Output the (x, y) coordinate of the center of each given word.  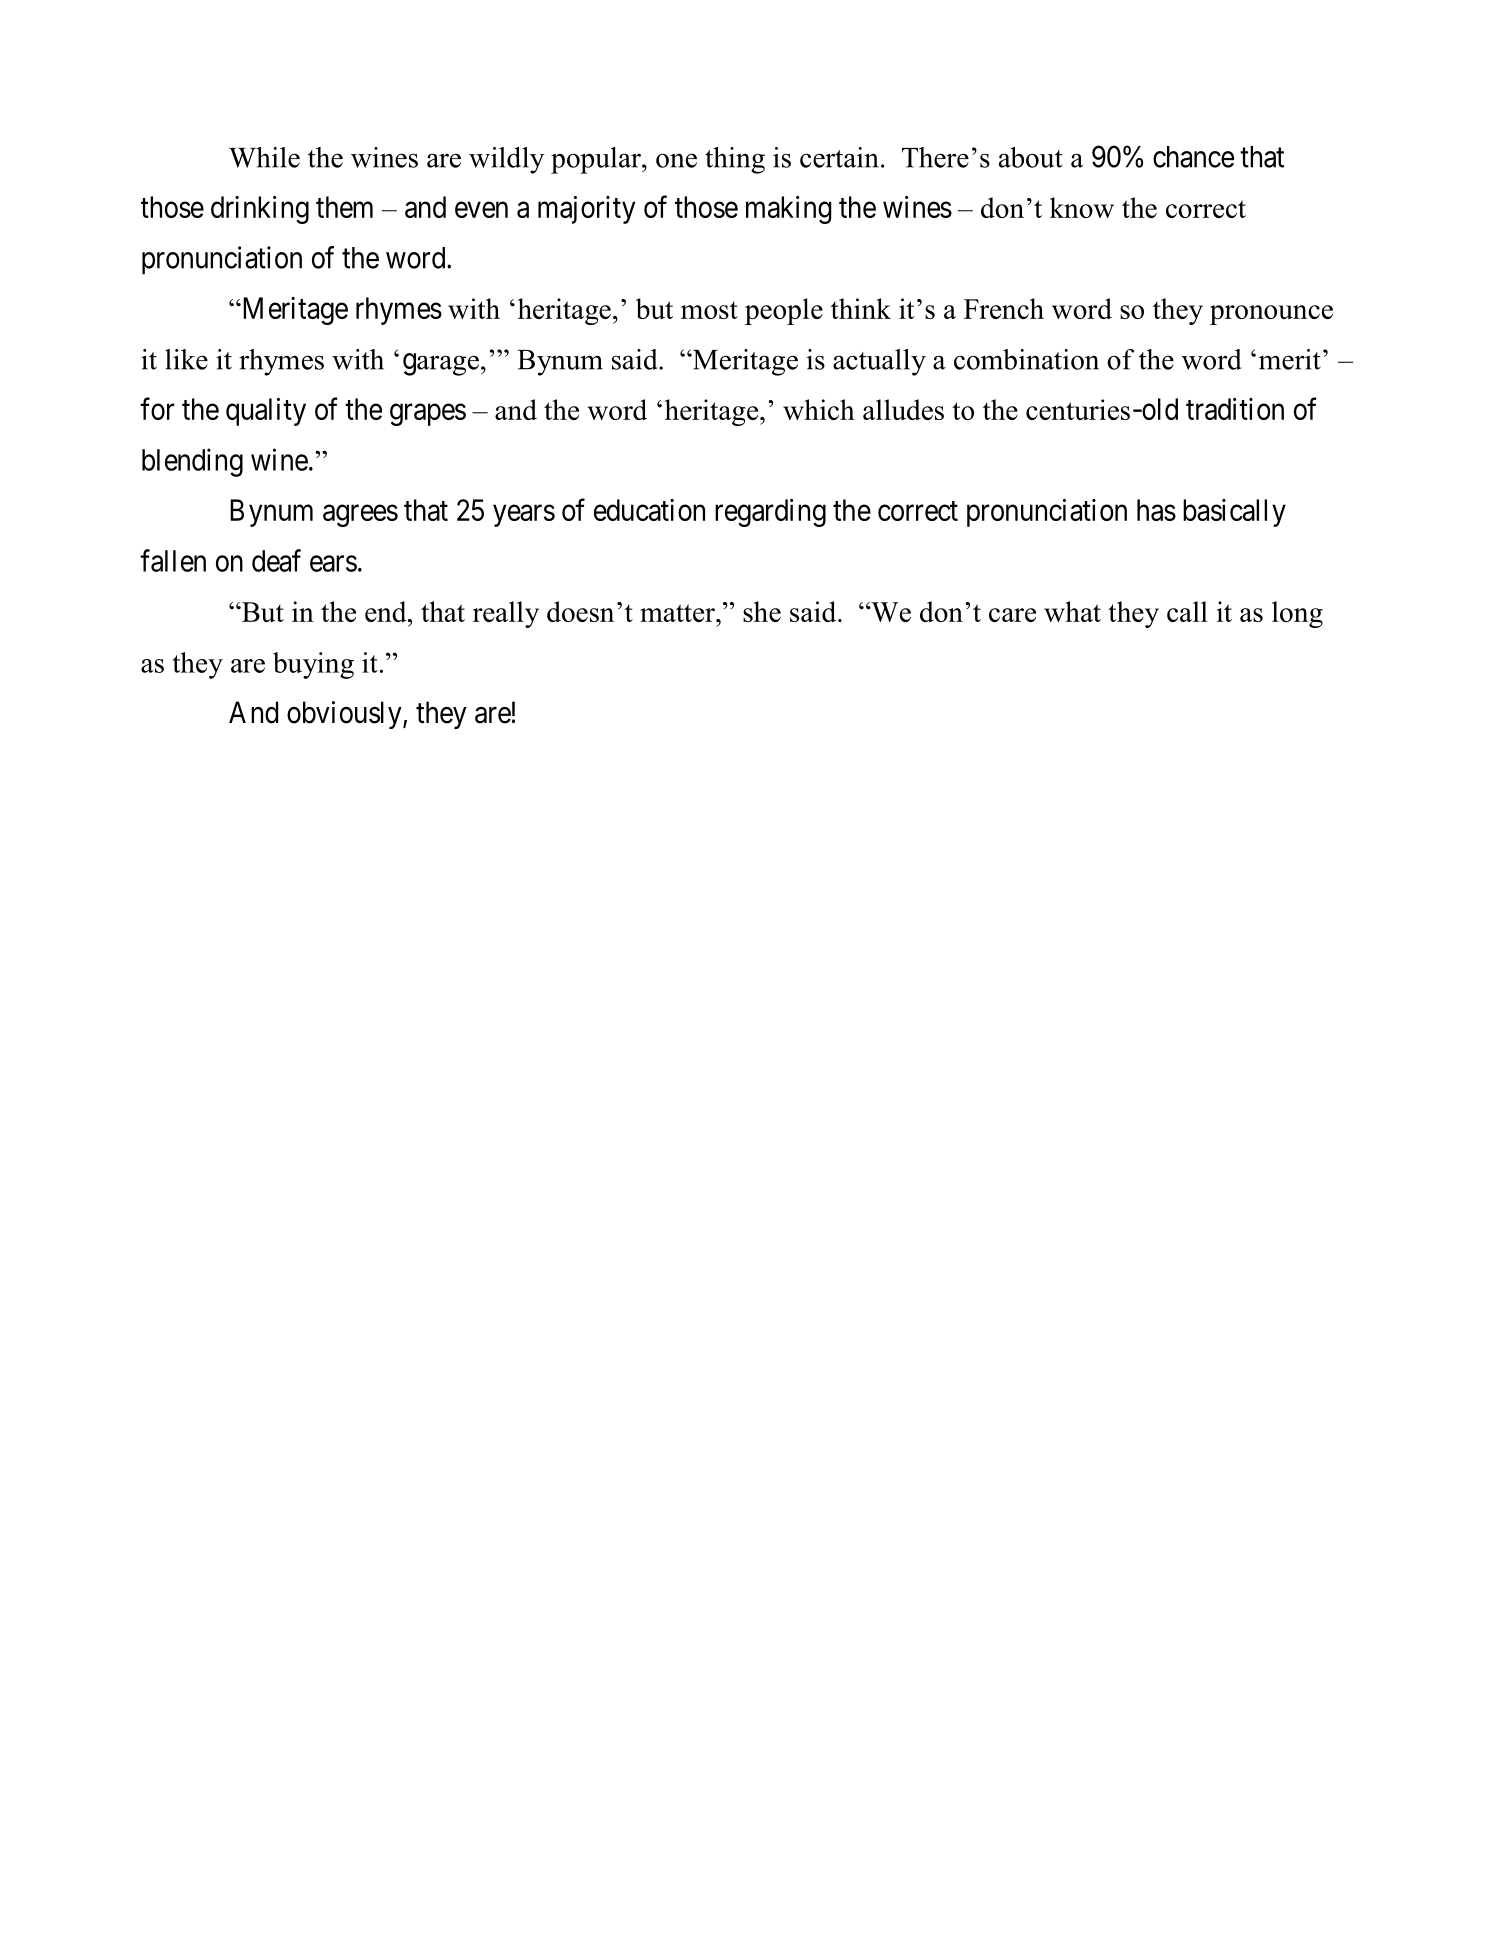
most (709, 310)
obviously (345, 715)
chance (1193, 157)
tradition (1235, 409)
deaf (276, 560)
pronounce (1271, 315)
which (819, 409)
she (762, 611)
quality (266, 412)
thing (735, 160)
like (186, 359)
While (264, 157)
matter (678, 613)
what (1072, 611)
